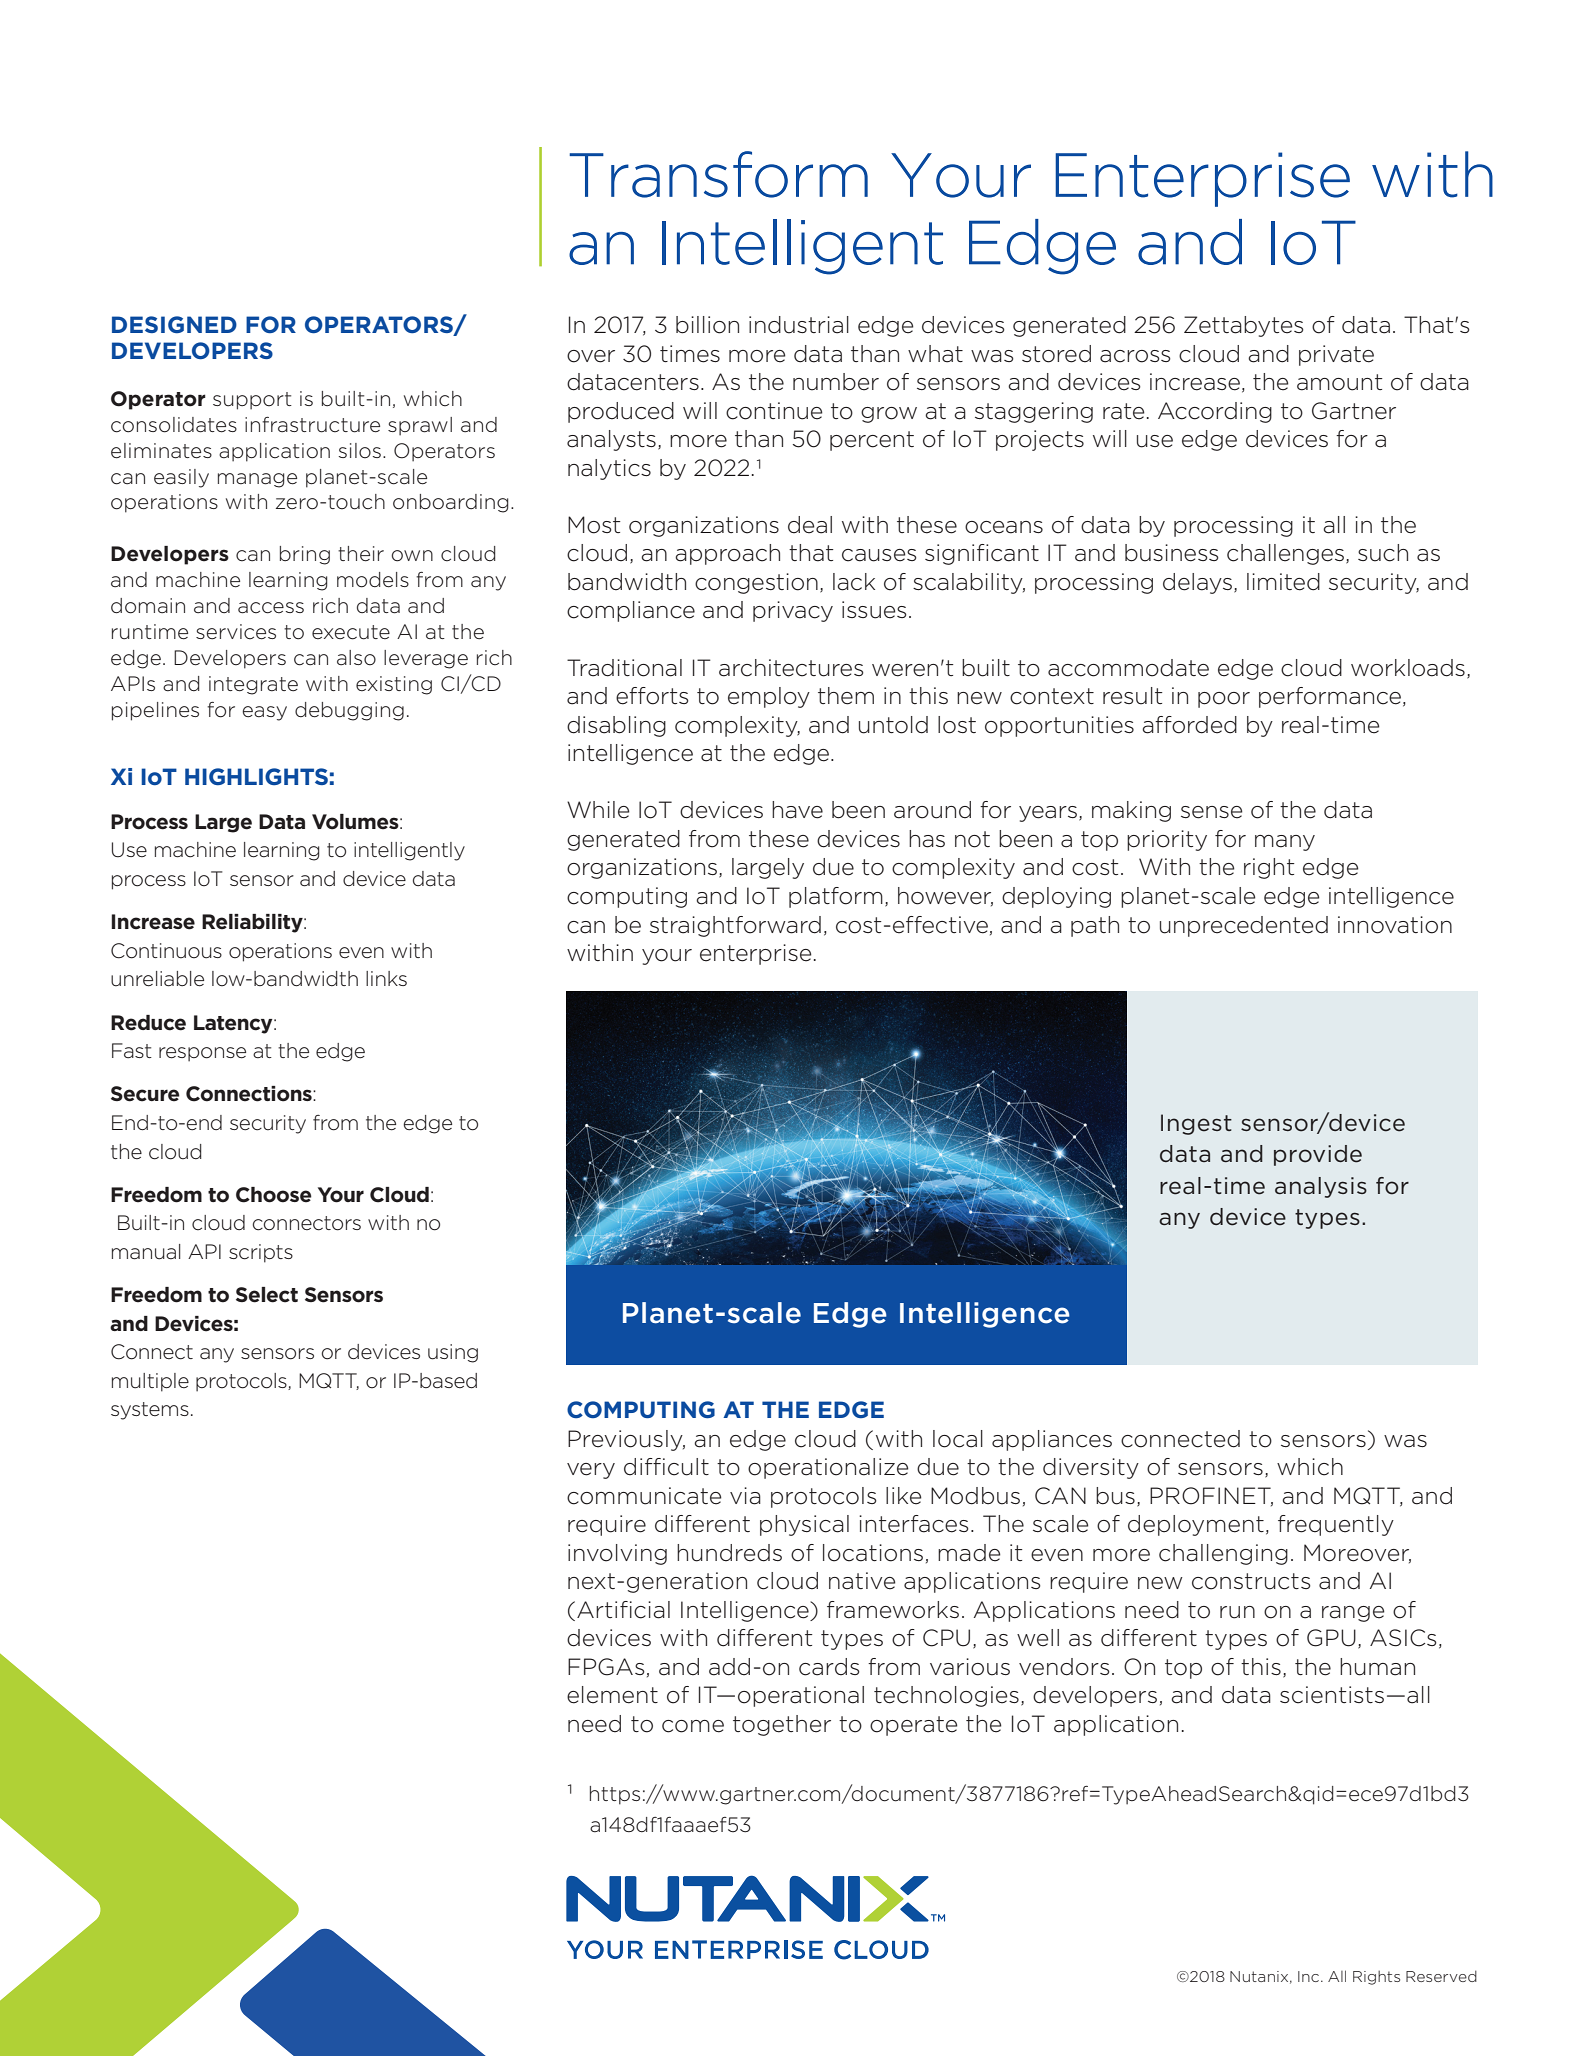  I want to click on DESIGNED, so click(174, 324).
